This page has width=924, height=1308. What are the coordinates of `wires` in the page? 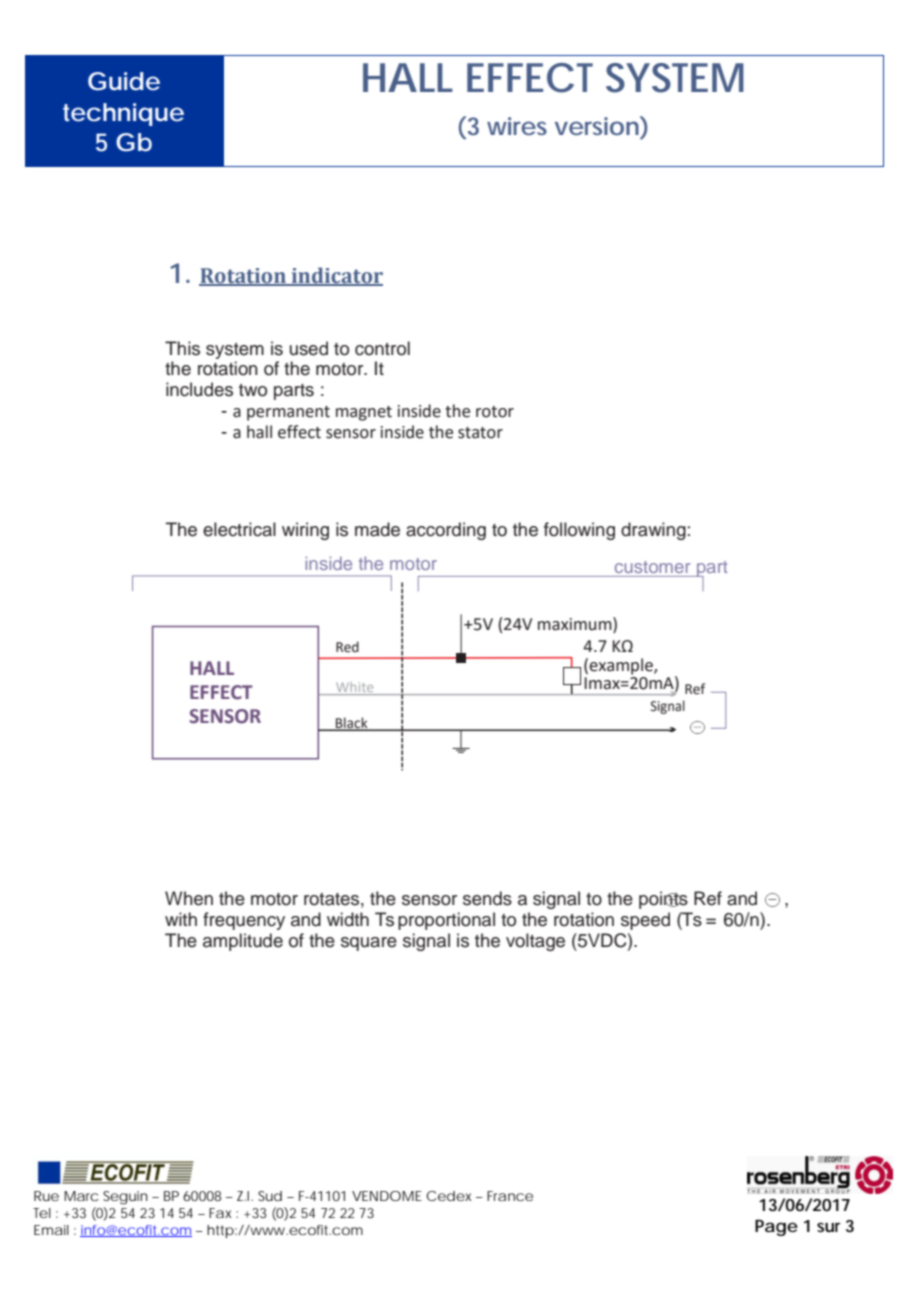 It's located at (517, 126).
